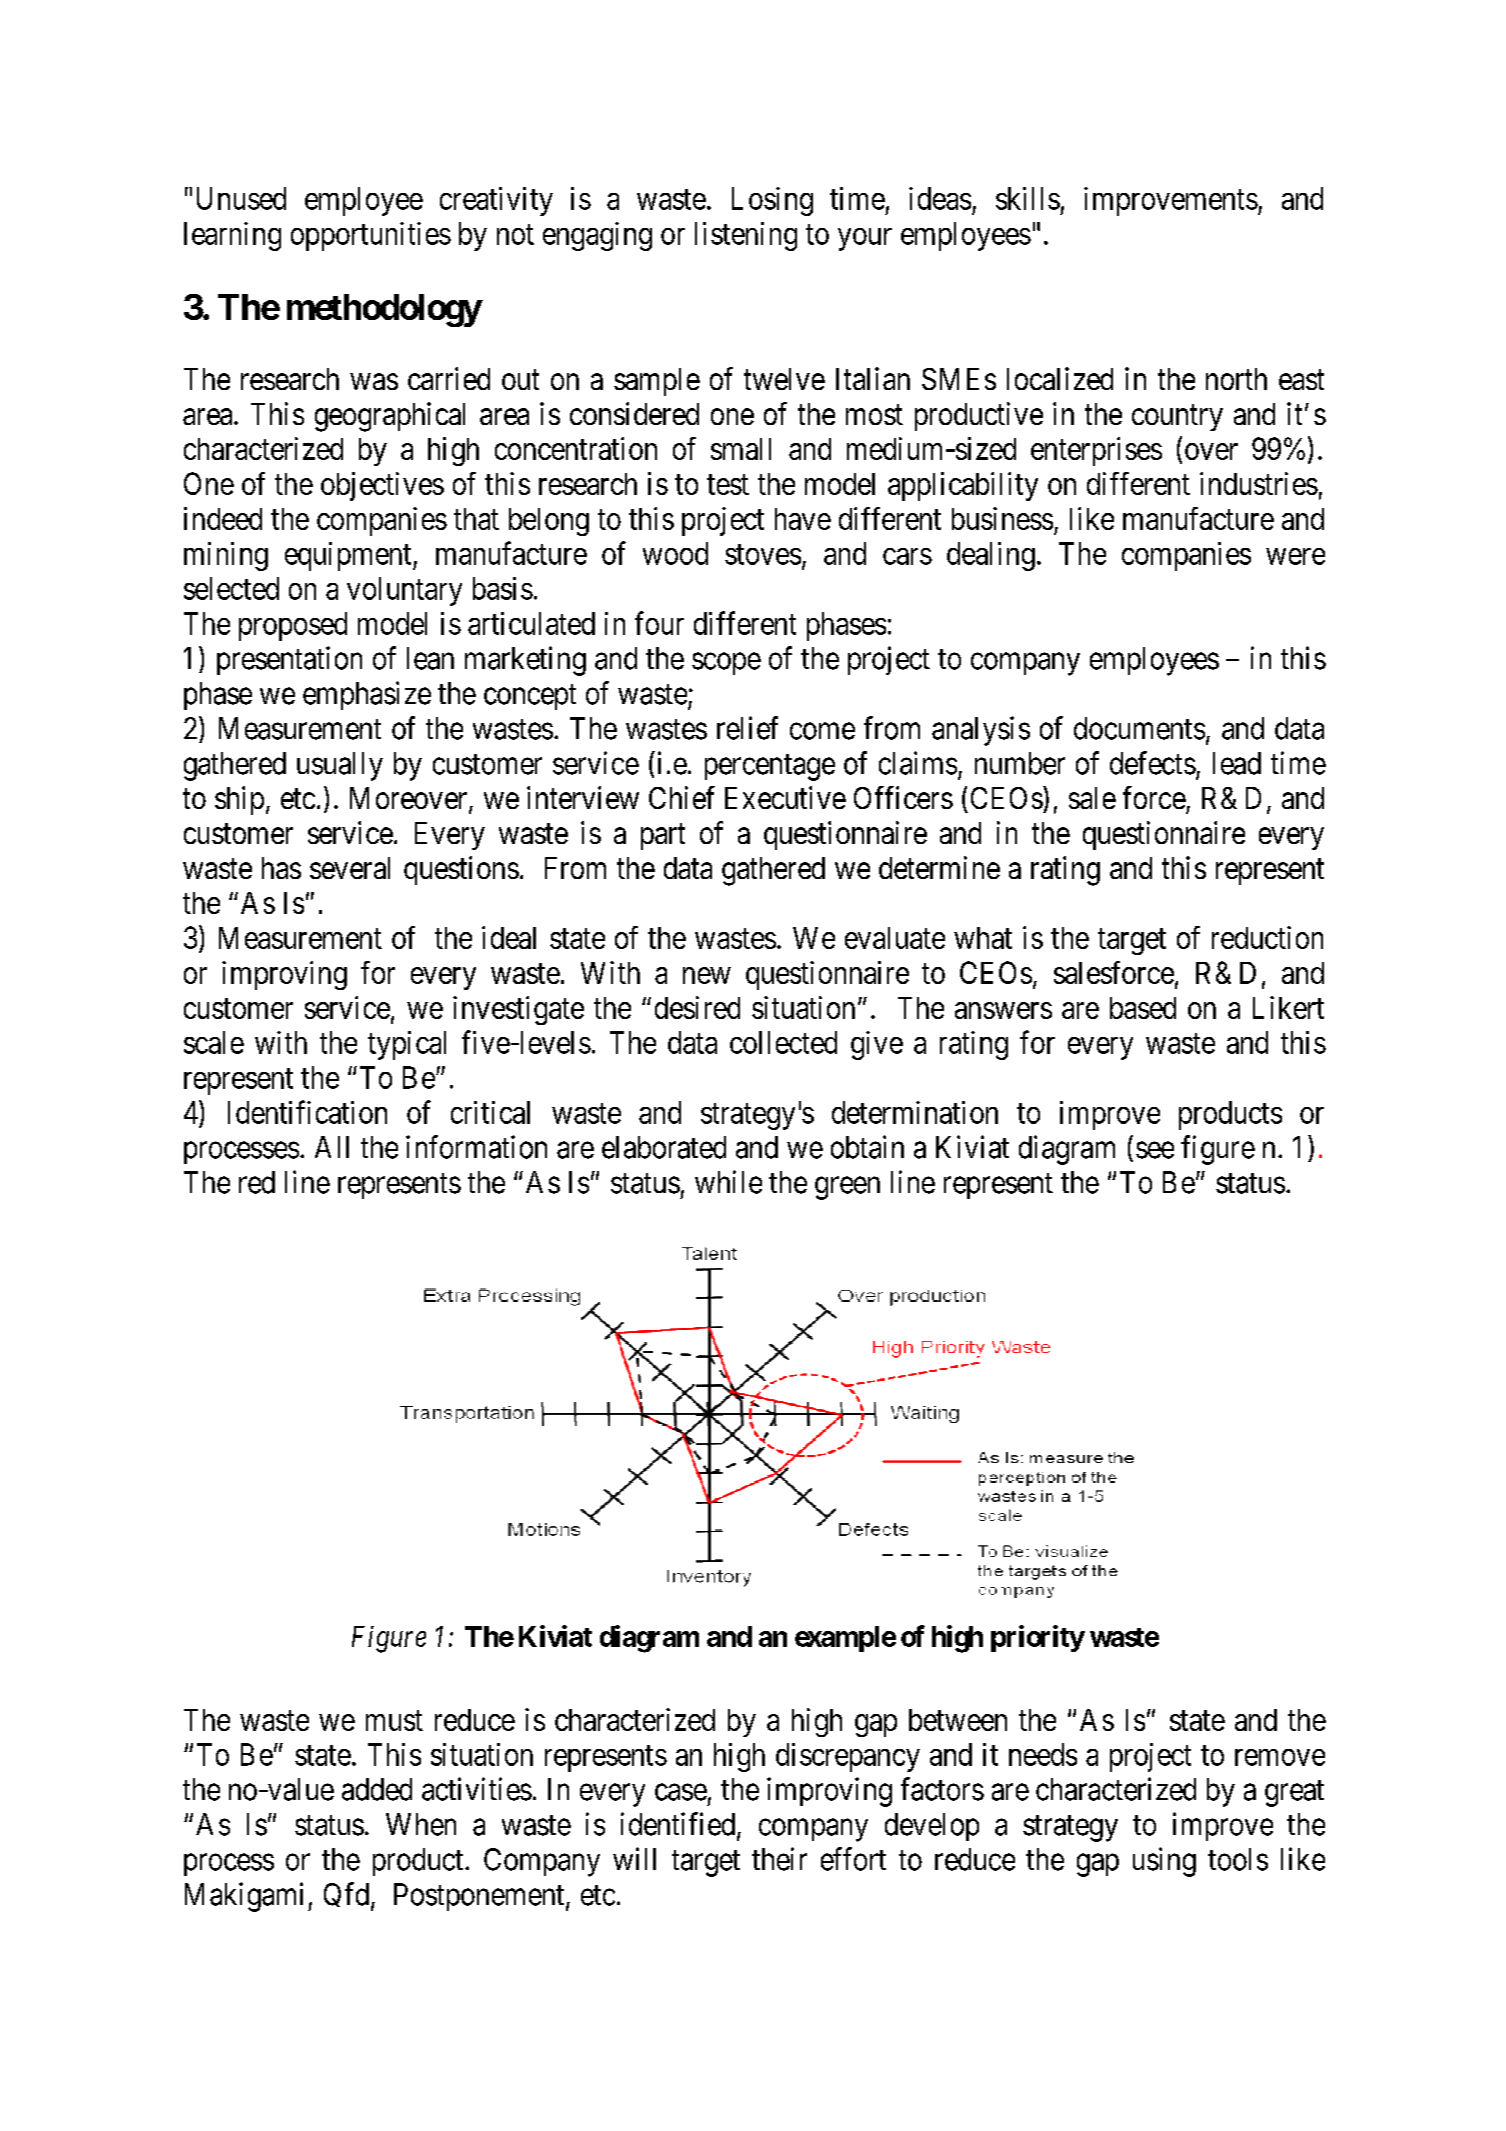 The width and height of the screenshot is (1506, 2131). Describe the element at coordinates (377, 1789) in the screenshot. I see `added` at that location.
